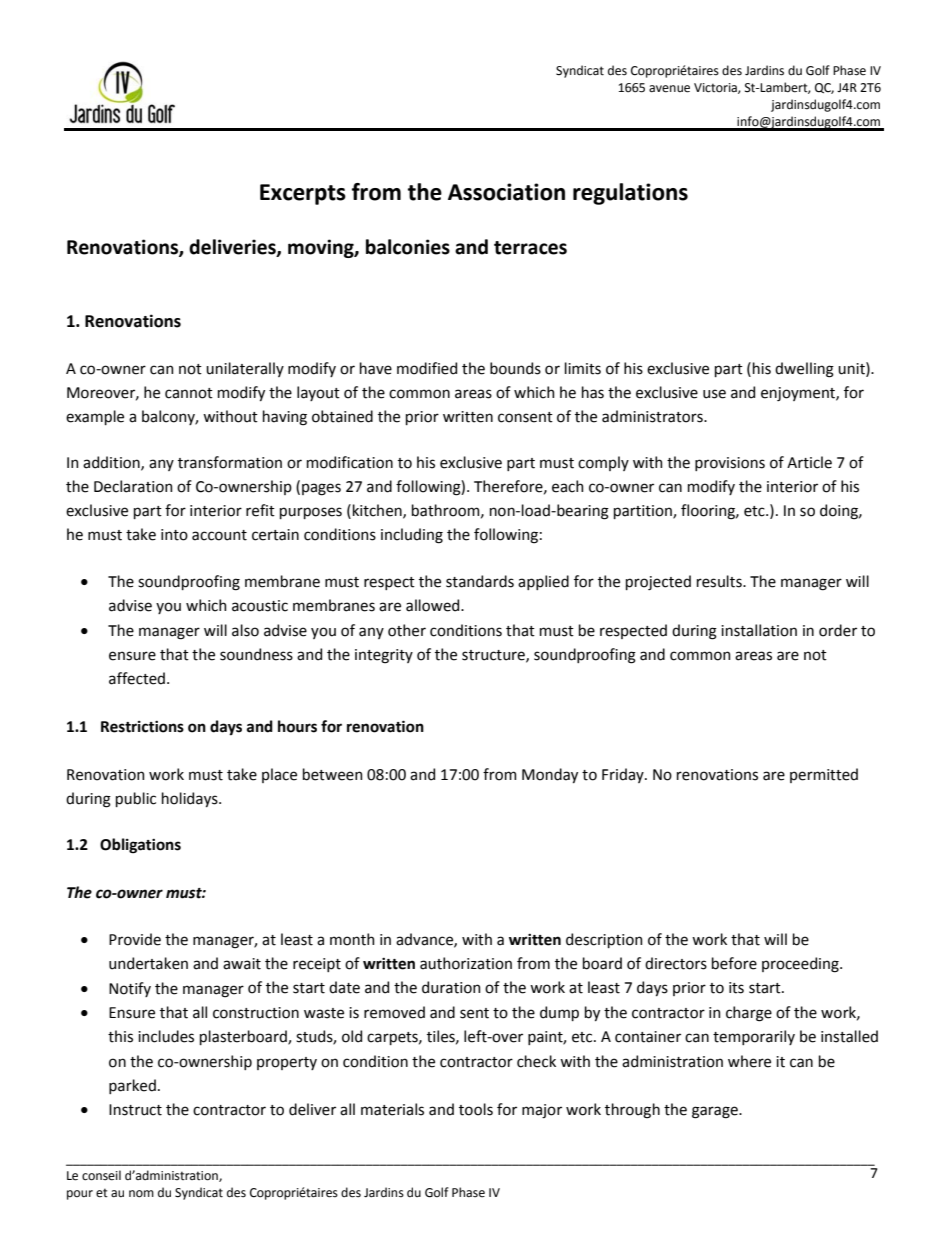 This document has height=1233, width=952. I want to click on avenue, so click(669, 89).
